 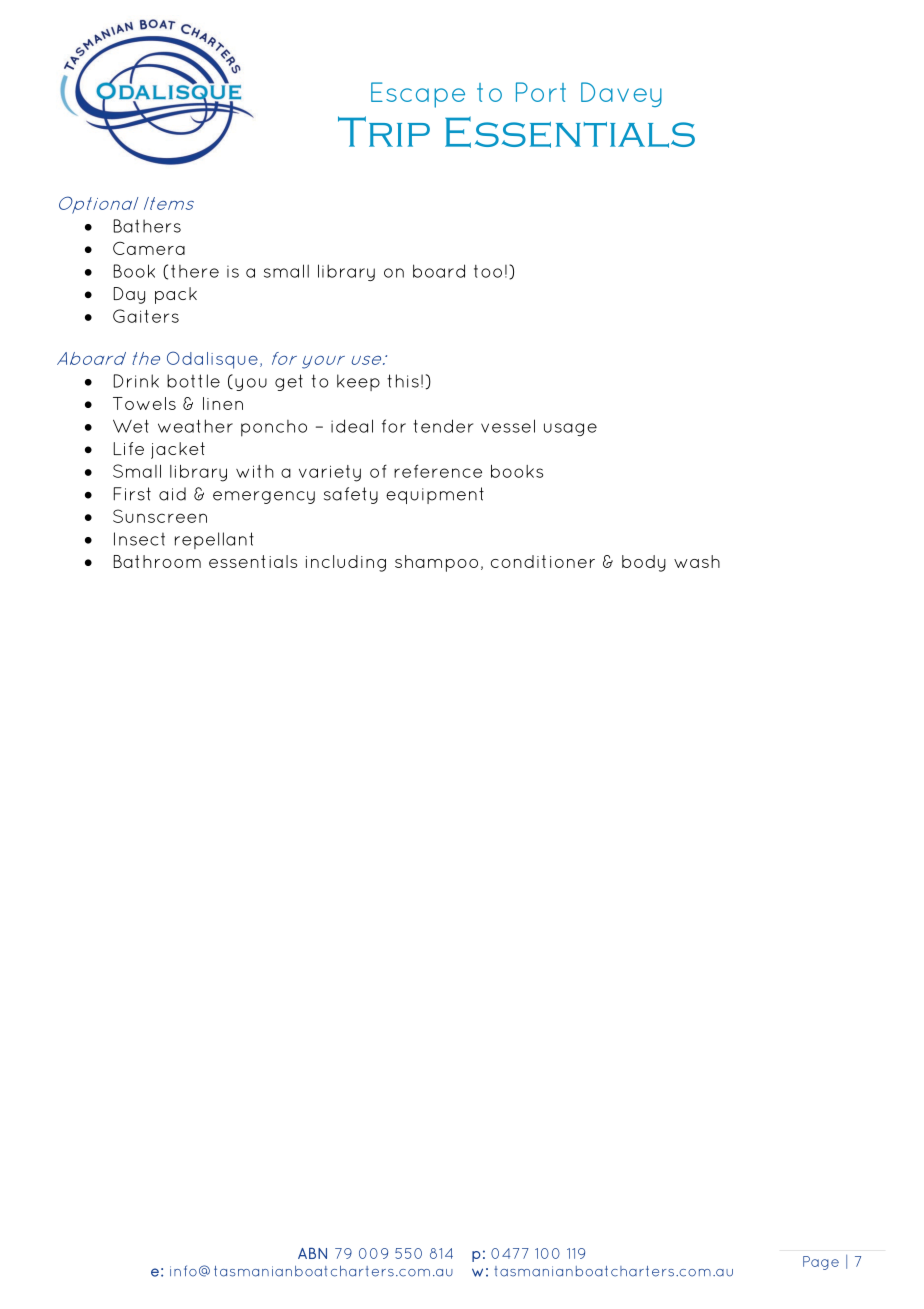 I want to click on body, so click(x=644, y=563).
